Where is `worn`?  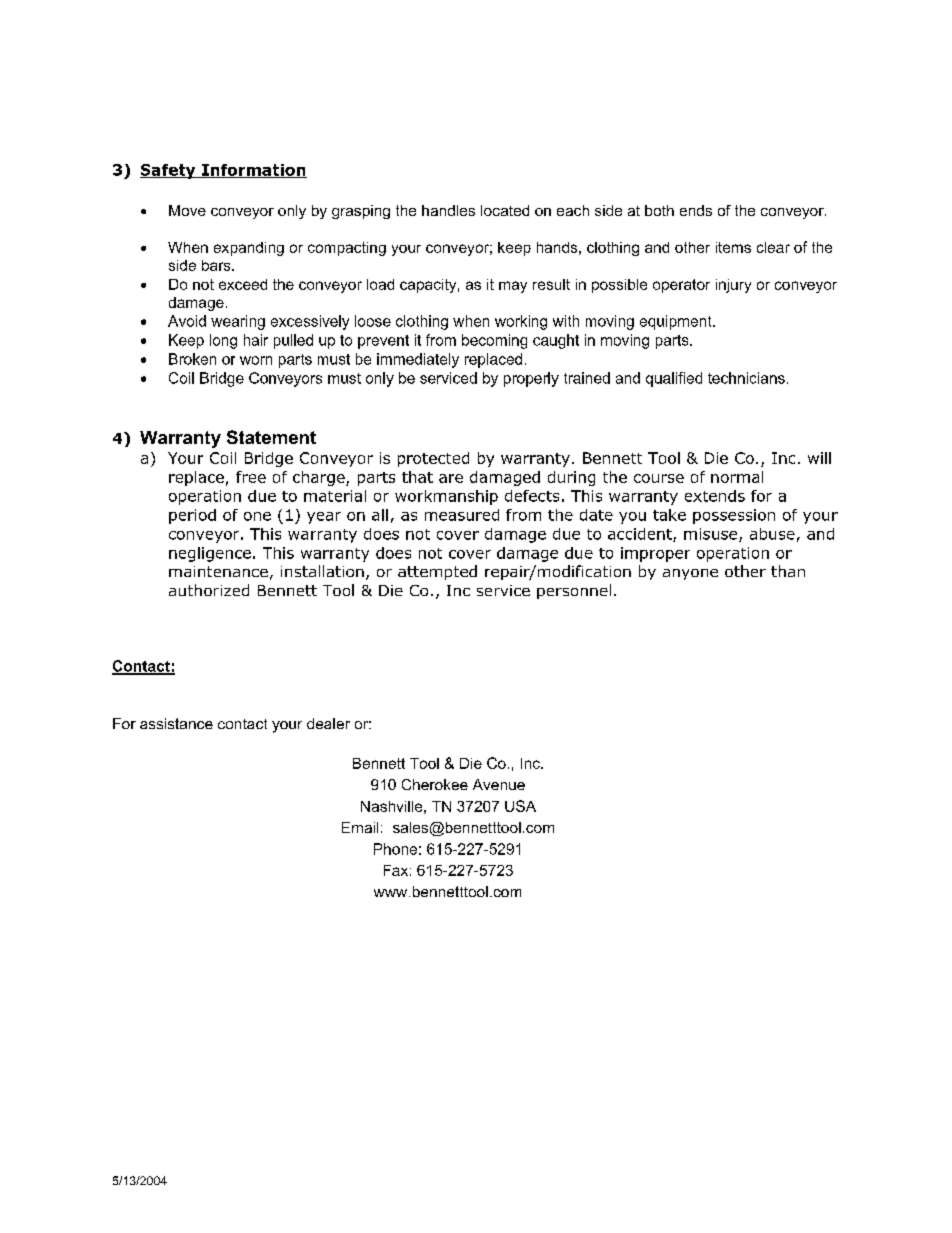
worn is located at coordinates (256, 360).
